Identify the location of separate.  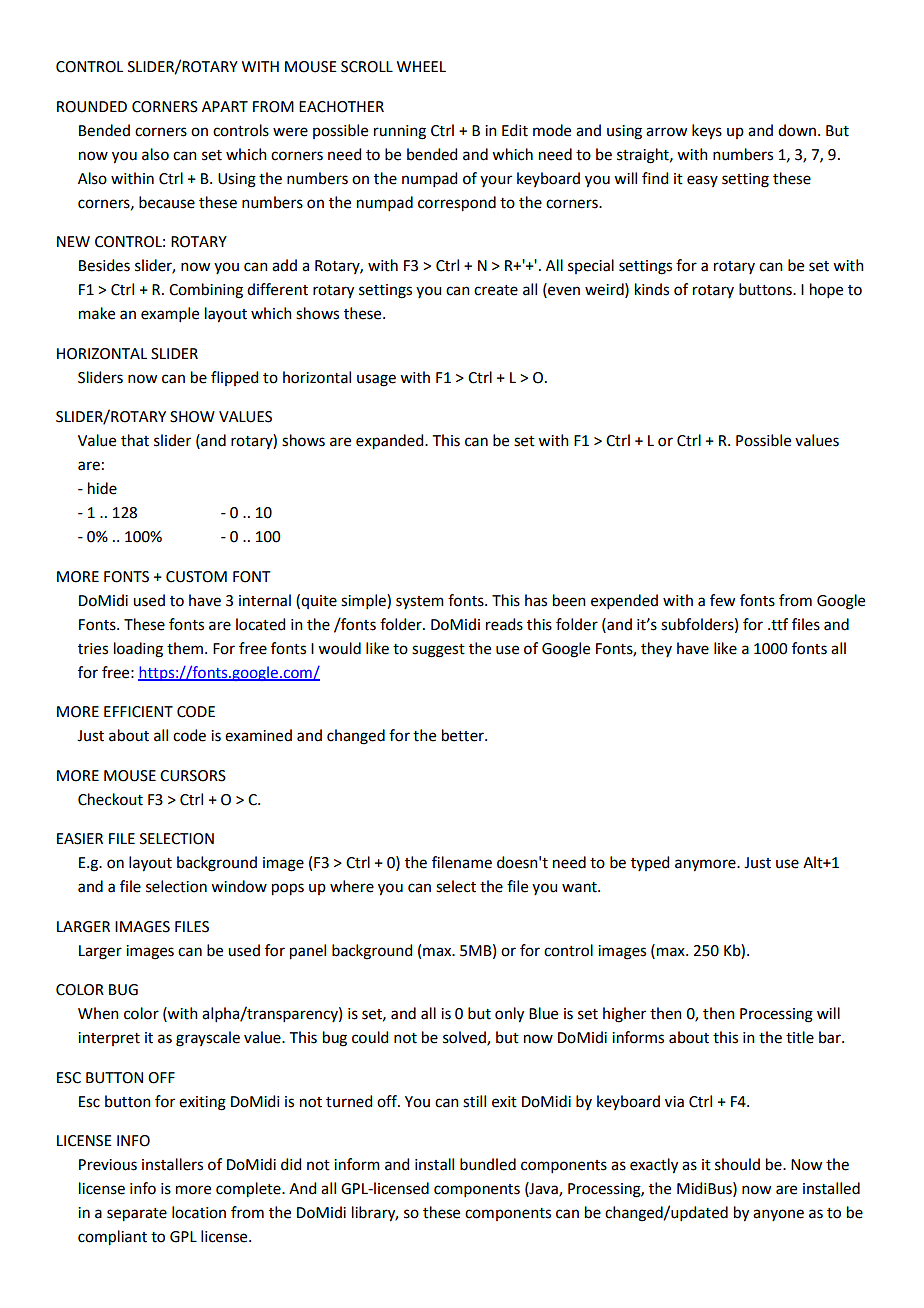
(137, 1215).
